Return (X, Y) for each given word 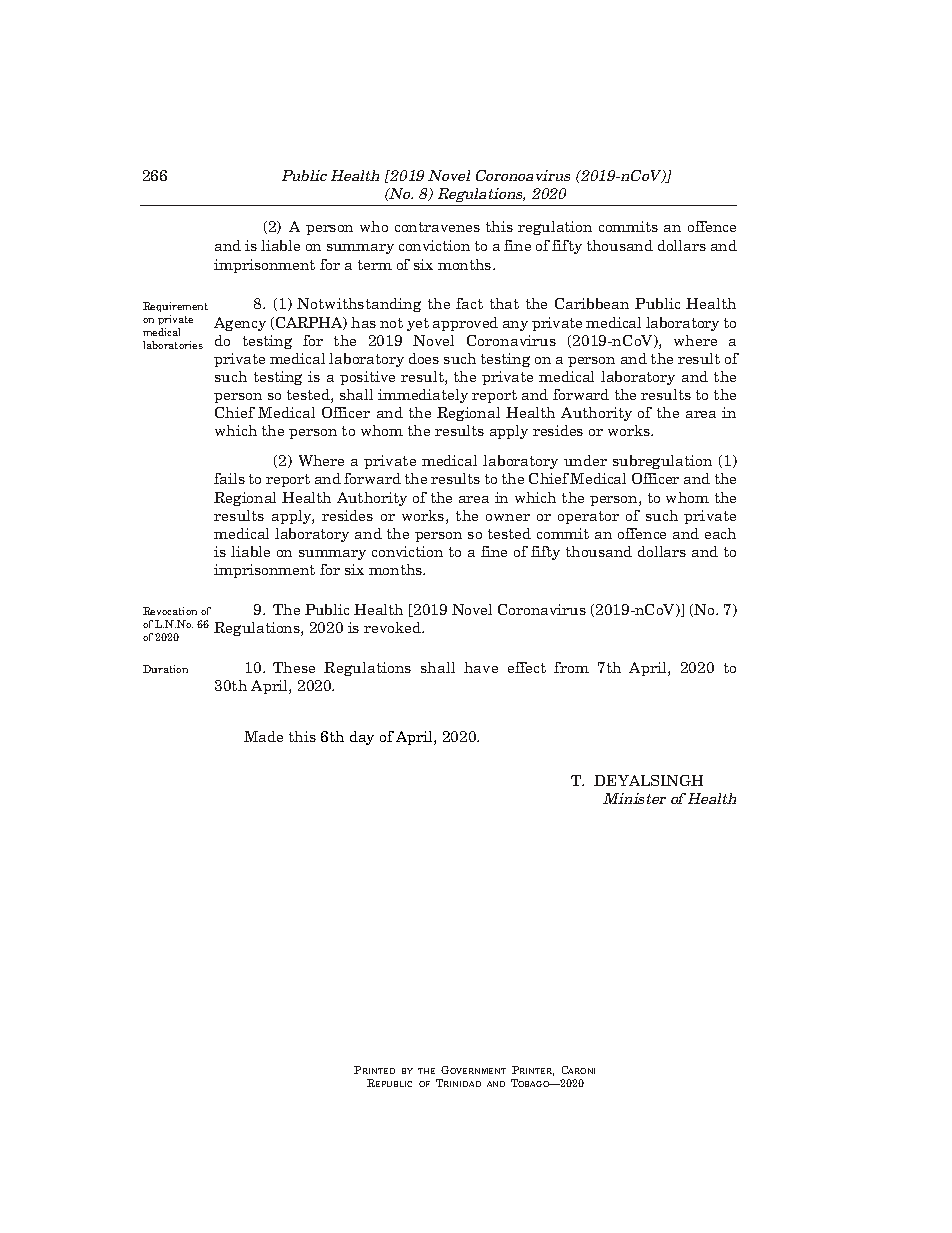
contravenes (437, 227)
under (585, 460)
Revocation (170, 611)
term (375, 265)
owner (508, 517)
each (720, 533)
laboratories (173, 345)
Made (263, 736)
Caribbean (592, 303)
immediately (423, 396)
